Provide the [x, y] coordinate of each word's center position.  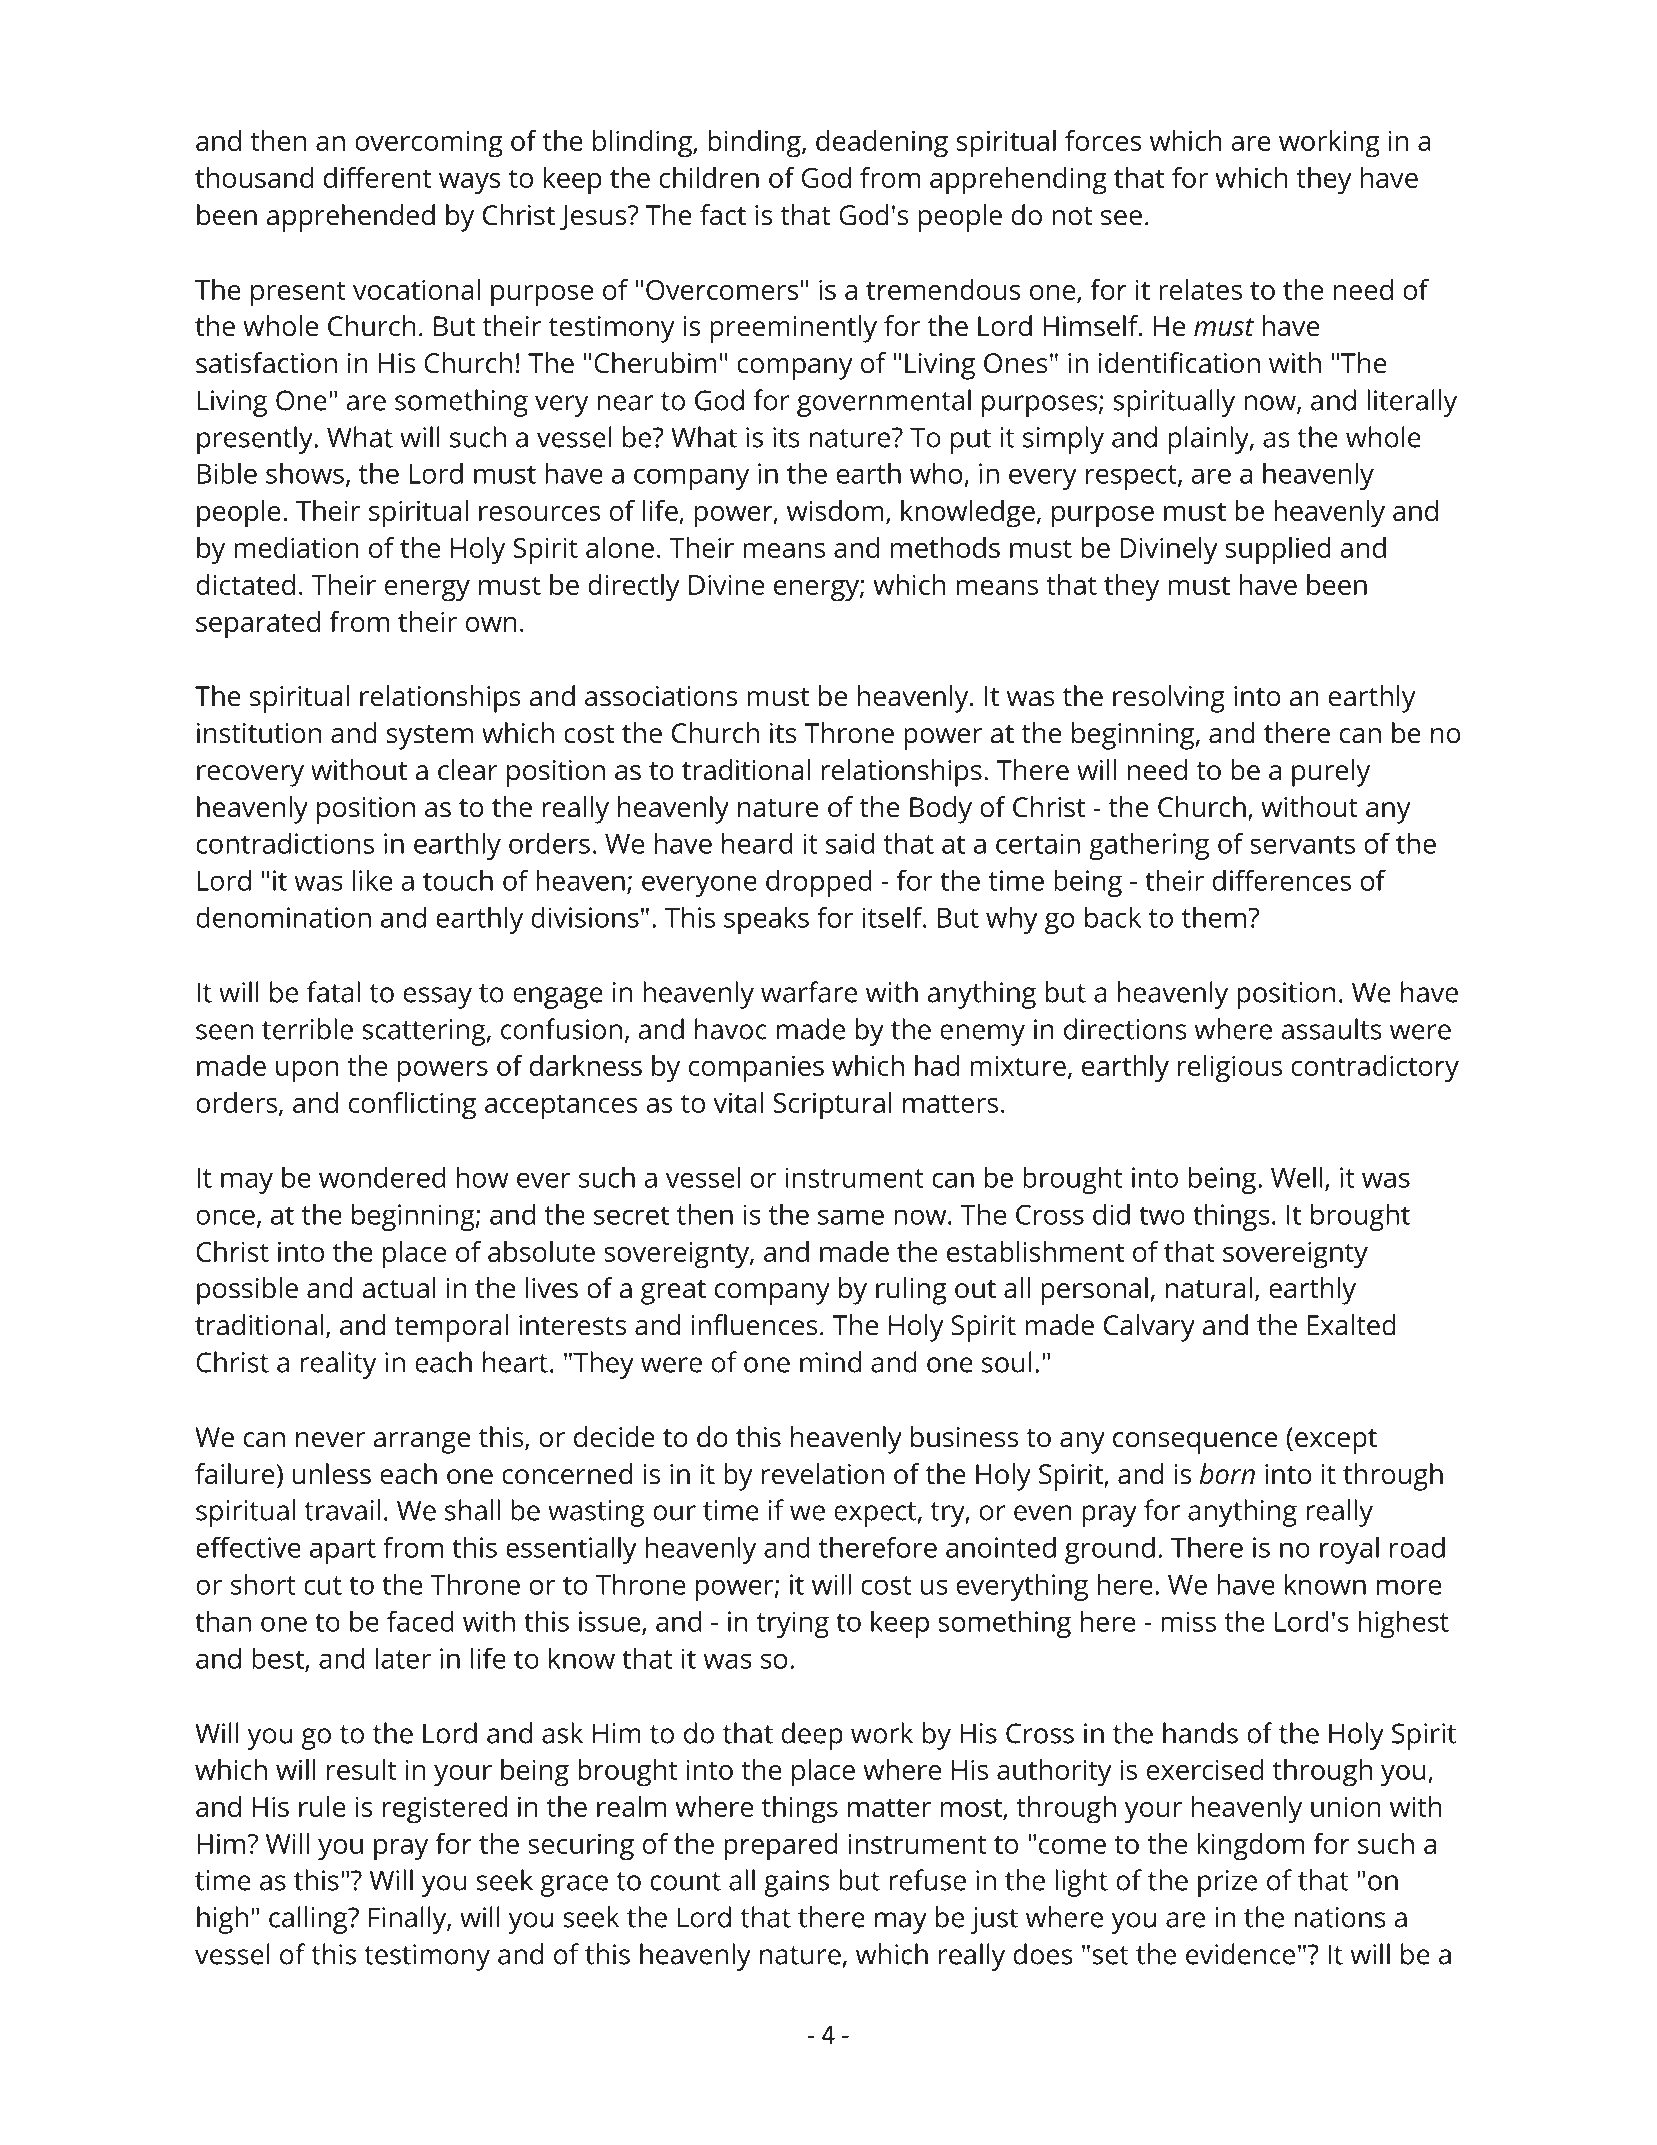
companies [756, 1069]
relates [1200, 289]
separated [258, 625]
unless [332, 1474]
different [377, 177]
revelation [823, 1474]
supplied [1278, 551]
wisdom [835, 510]
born [1227, 1474]
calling [309, 1920]
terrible [307, 1029]
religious [1230, 1069]
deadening [882, 144]
